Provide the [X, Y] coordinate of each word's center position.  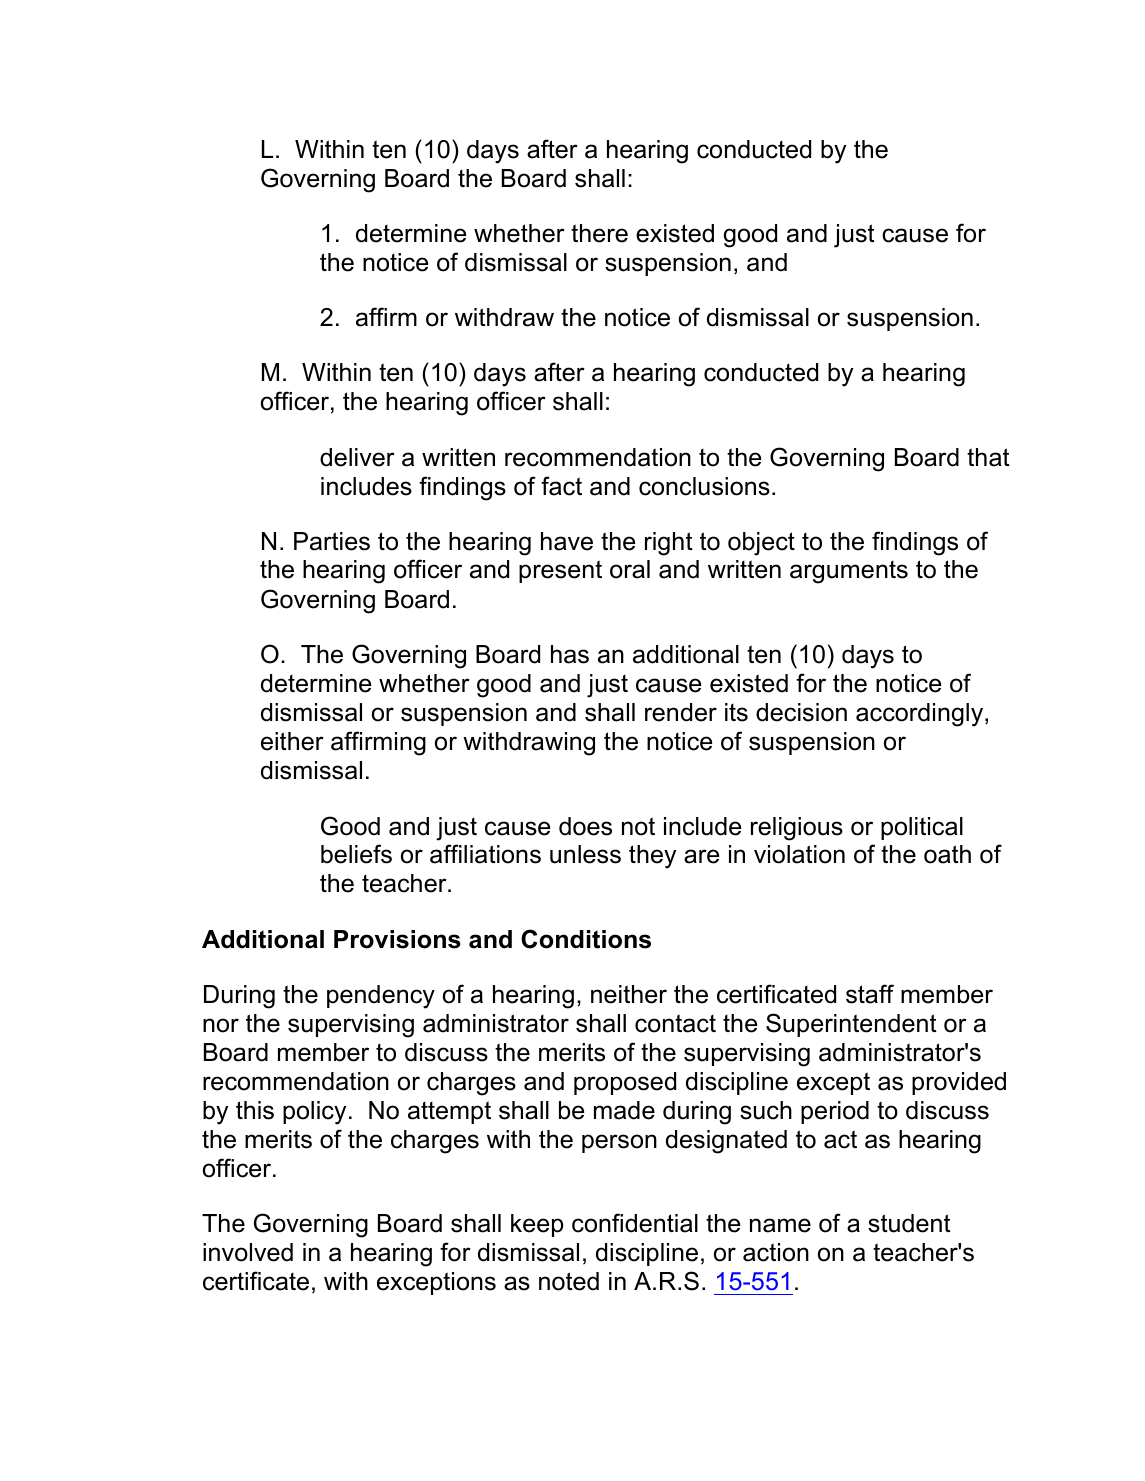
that [988, 457]
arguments [849, 572]
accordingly [921, 715]
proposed [625, 1083]
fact [561, 486]
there [599, 233]
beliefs [356, 854]
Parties [332, 541]
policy [314, 1113]
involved [248, 1252]
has [570, 654]
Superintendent [851, 1025]
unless [585, 854]
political [922, 828]
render [681, 712]
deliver [357, 457]
